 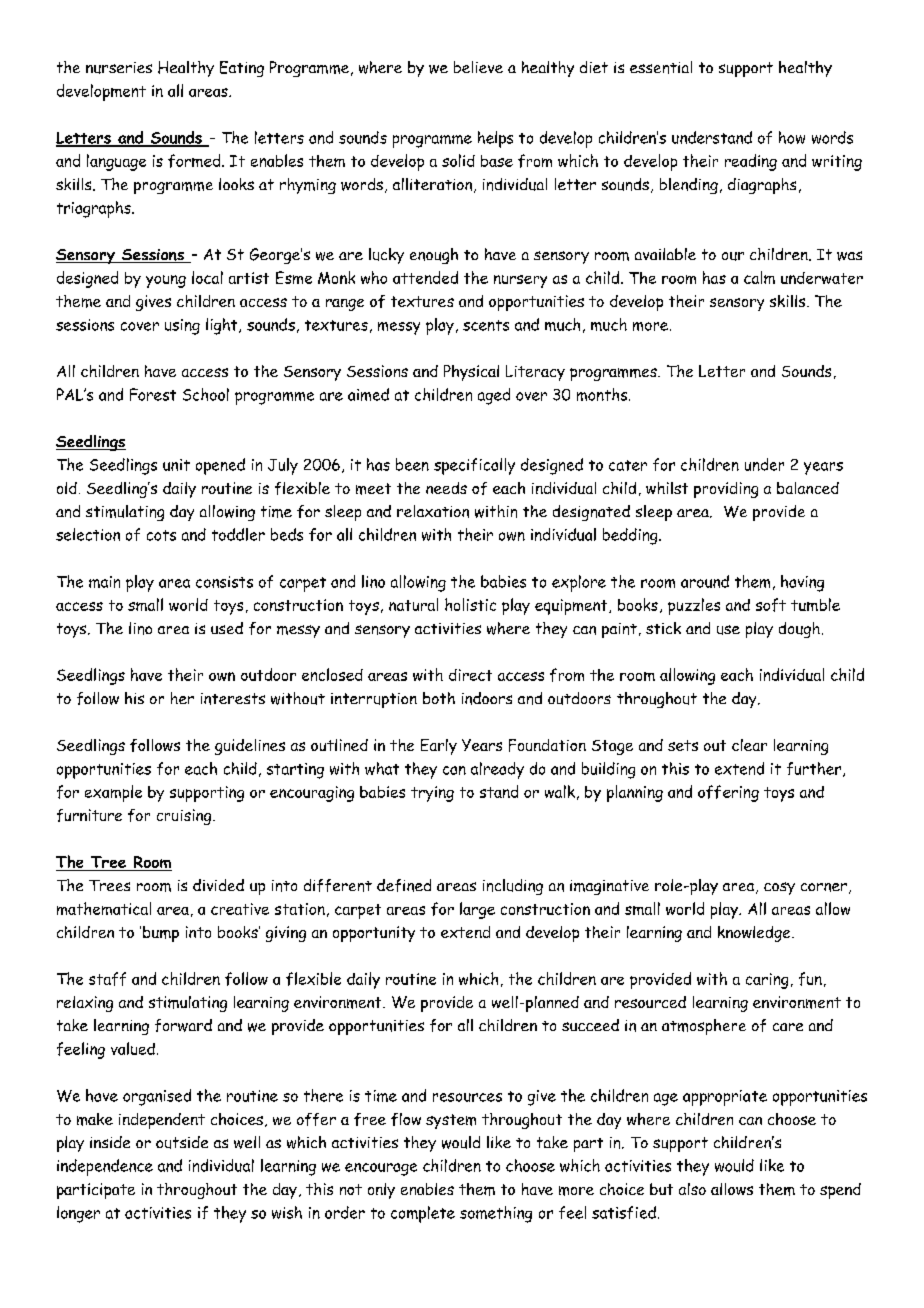 I want to click on how, so click(x=792, y=137).
